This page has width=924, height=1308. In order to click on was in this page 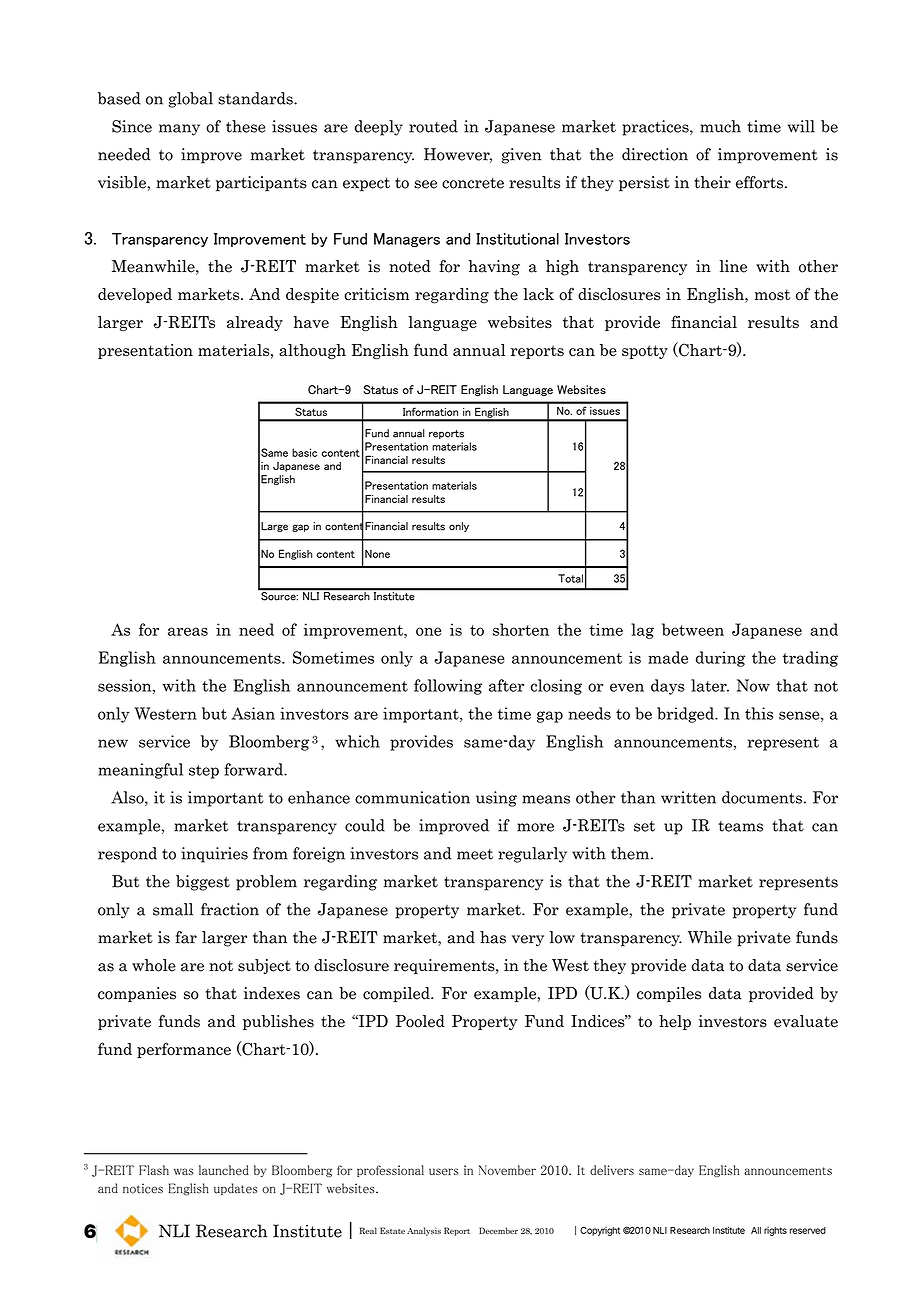, I will do `click(184, 1171)`.
